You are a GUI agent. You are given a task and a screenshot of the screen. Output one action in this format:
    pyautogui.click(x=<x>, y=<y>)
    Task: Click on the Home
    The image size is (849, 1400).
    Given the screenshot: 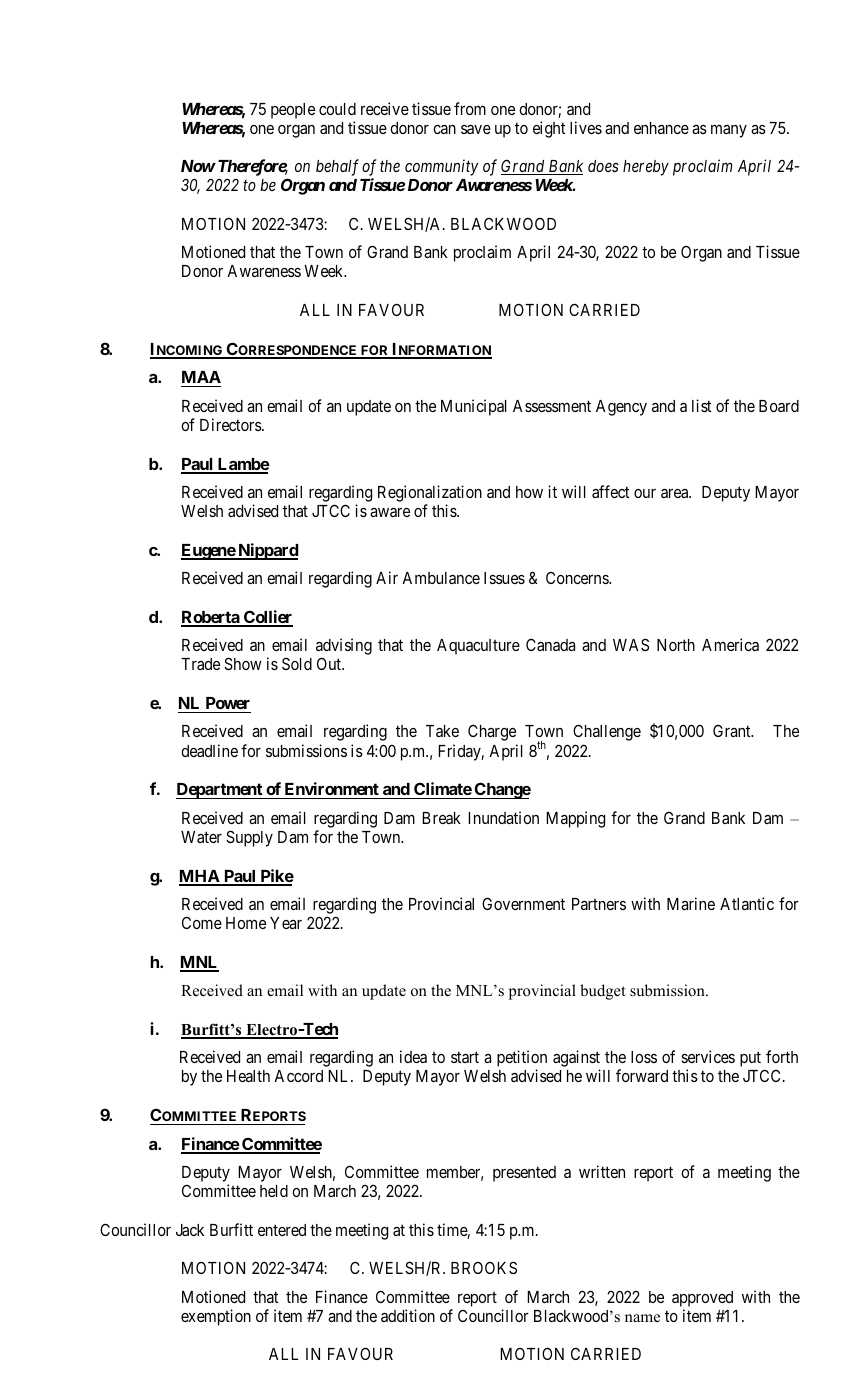 What is the action you would take?
    pyautogui.click(x=246, y=923)
